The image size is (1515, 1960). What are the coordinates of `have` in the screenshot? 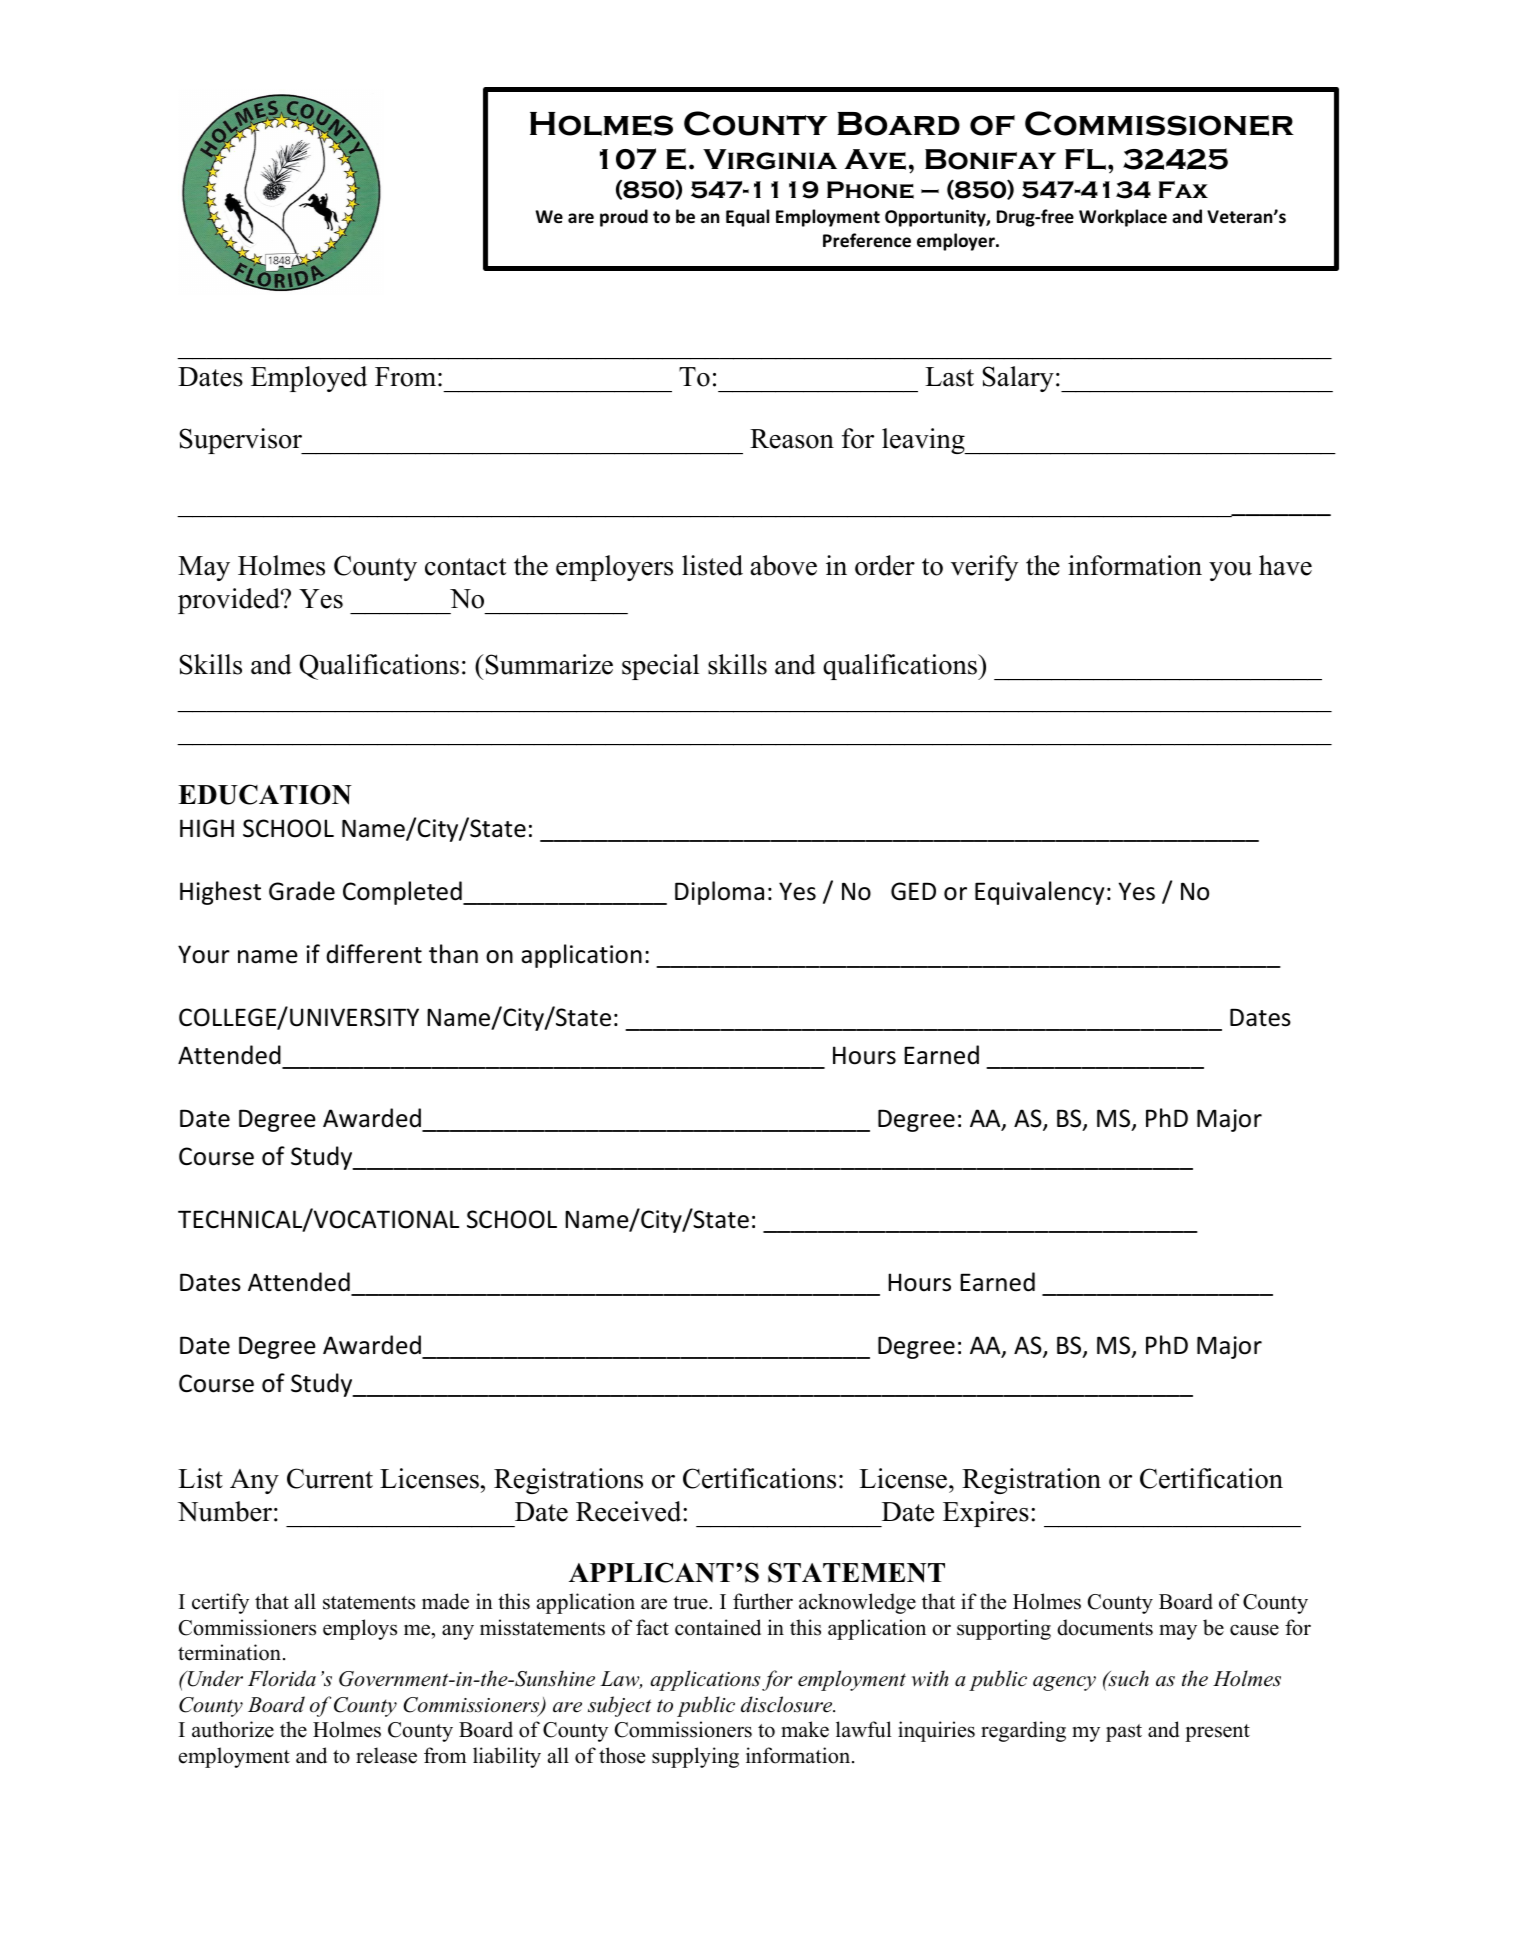 It's located at (1285, 565).
